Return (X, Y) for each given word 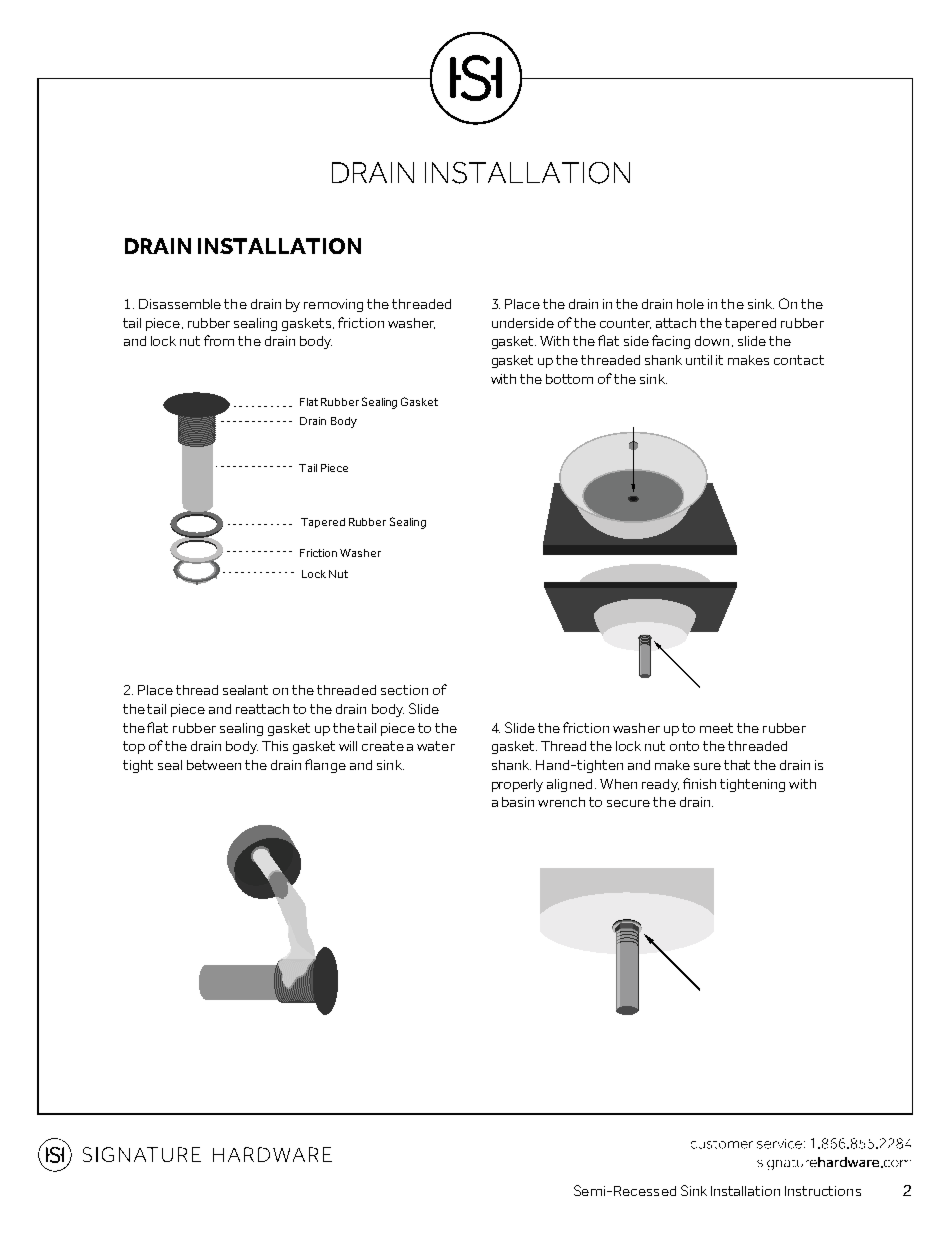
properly (517, 785)
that (737, 765)
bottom (569, 379)
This (275, 746)
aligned (569, 785)
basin (518, 802)
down (712, 341)
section (404, 690)
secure (628, 803)
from (219, 340)
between (214, 765)
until (699, 360)
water (436, 746)
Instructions (823, 1191)
